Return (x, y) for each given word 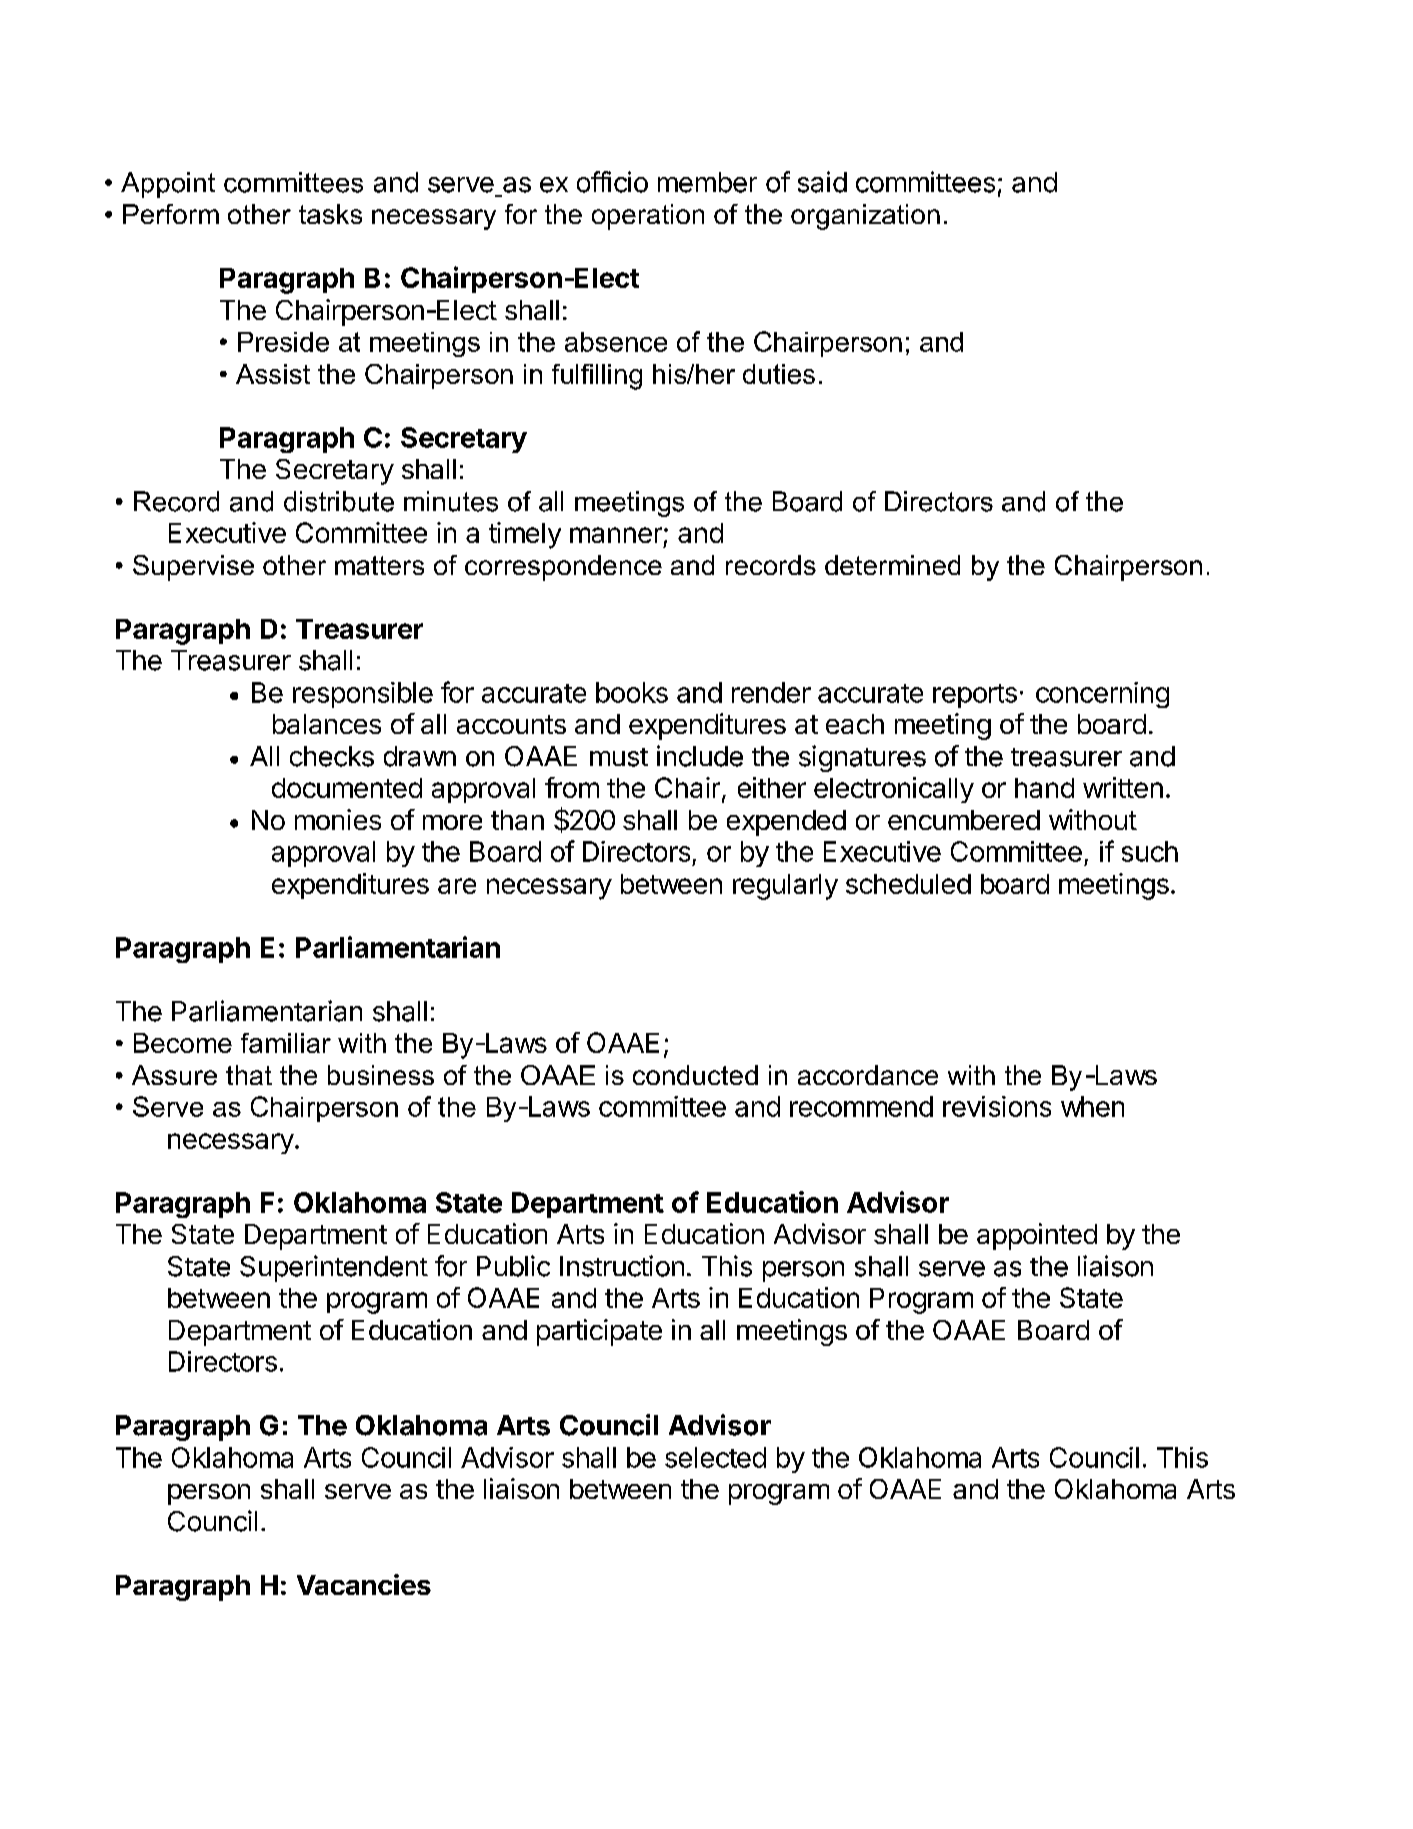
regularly (785, 887)
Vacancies (364, 1584)
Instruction (622, 1266)
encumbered (964, 820)
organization (865, 217)
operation (648, 217)
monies (338, 819)
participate (599, 1332)
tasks (330, 214)
